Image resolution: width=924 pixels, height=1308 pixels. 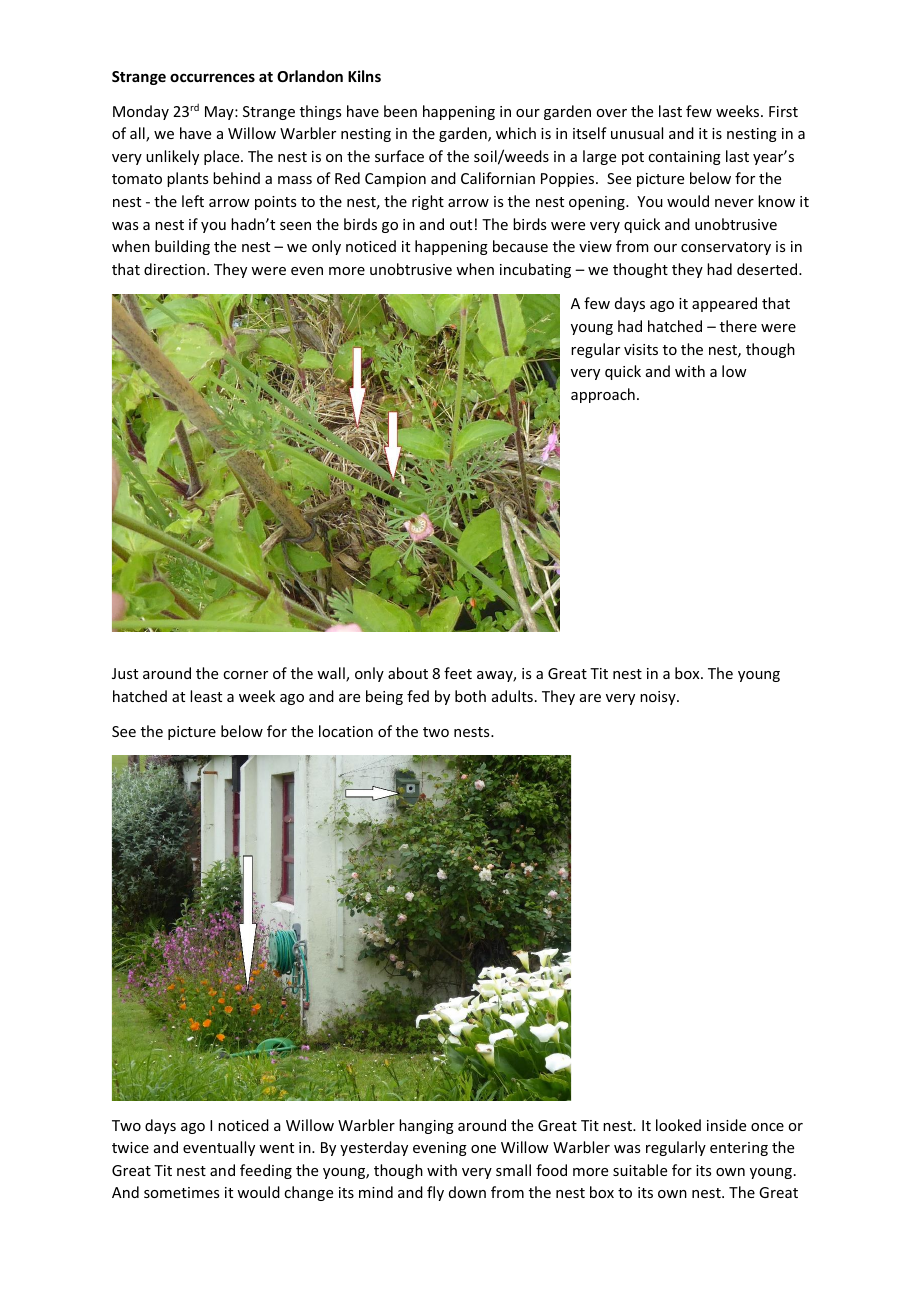 I want to click on noisy, so click(x=659, y=698).
